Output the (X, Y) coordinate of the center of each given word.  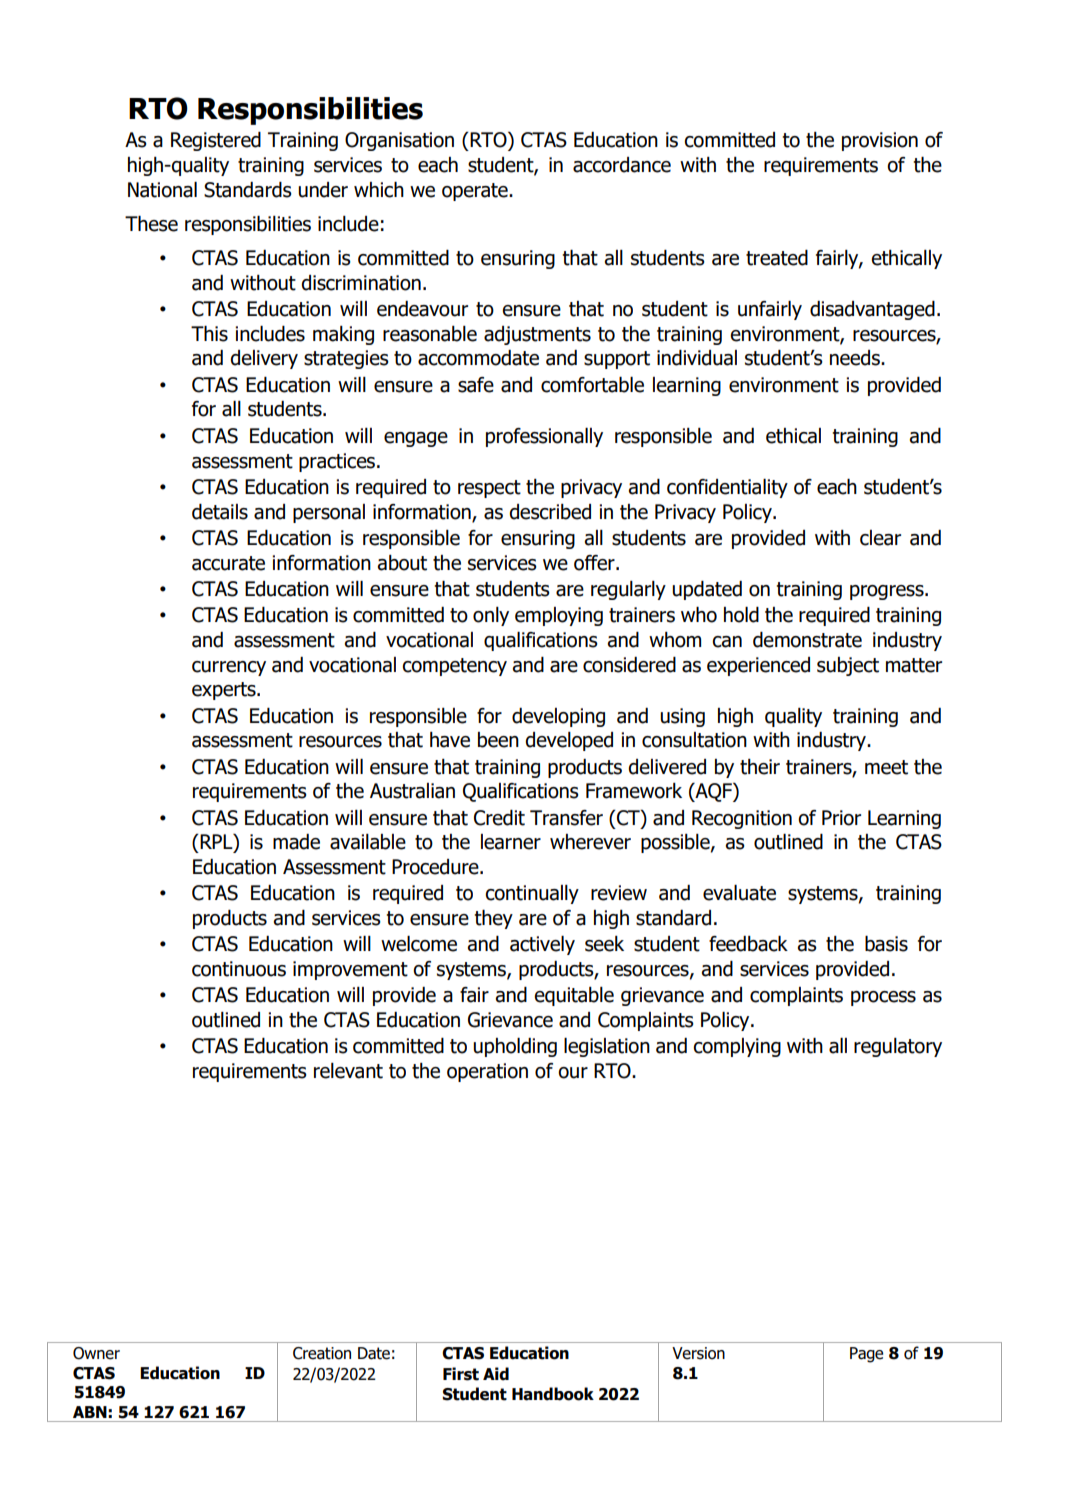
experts (225, 691)
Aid (496, 1374)
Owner (96, 1353)
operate (476, 192)
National (162, 190)
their (760, 767)
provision (880, 141)
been (498, 740)
